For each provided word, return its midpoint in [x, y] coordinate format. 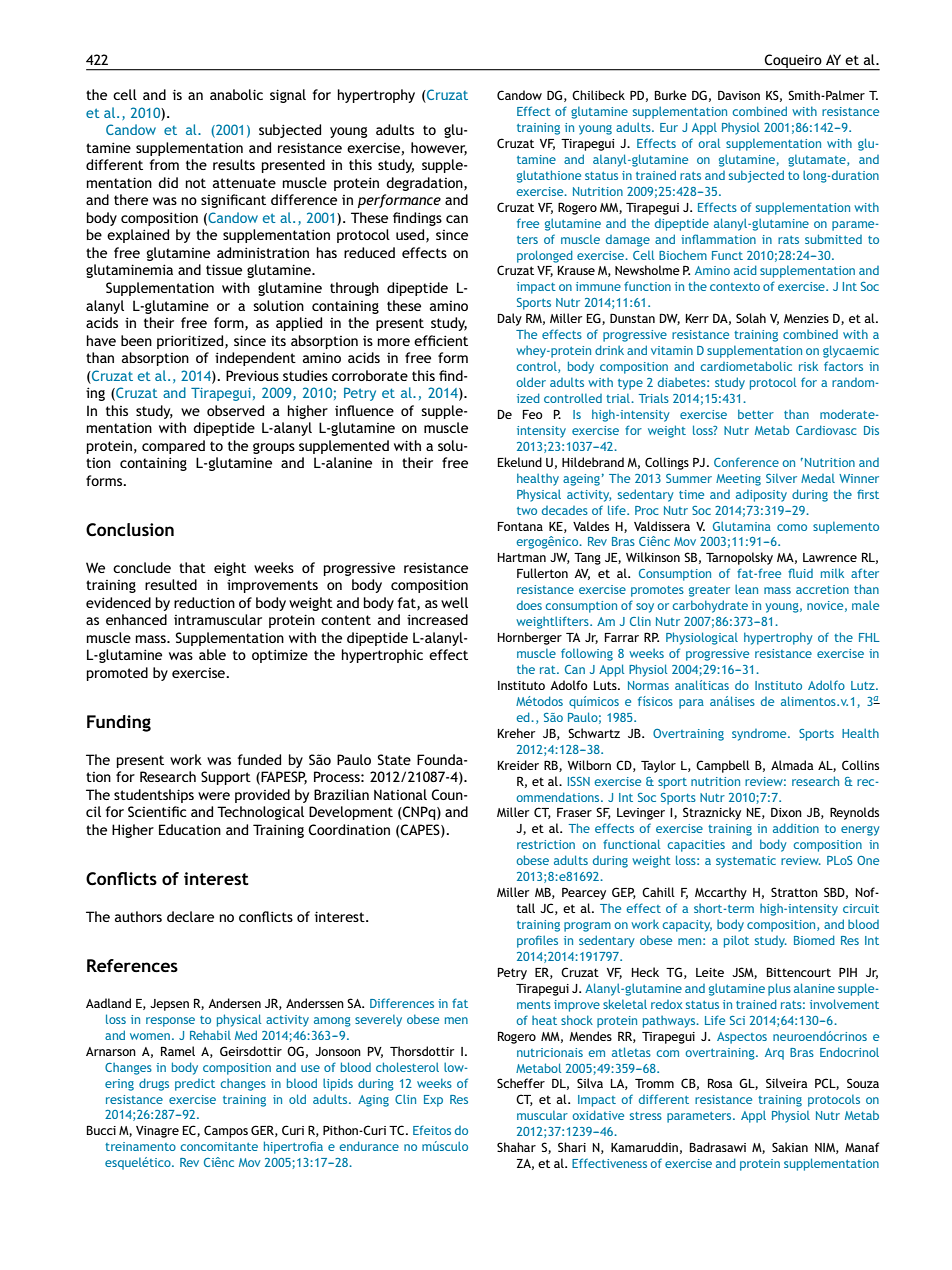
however [439, 148]
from [164, 164]
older [531, 382]
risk [808, 366]
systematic [746, 862]
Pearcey [584, 894]
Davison [739, 95]
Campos [226, 1131]
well [454, 602]
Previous [252, 375]
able [212, 654]
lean [746, 589]
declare [190, 916]
